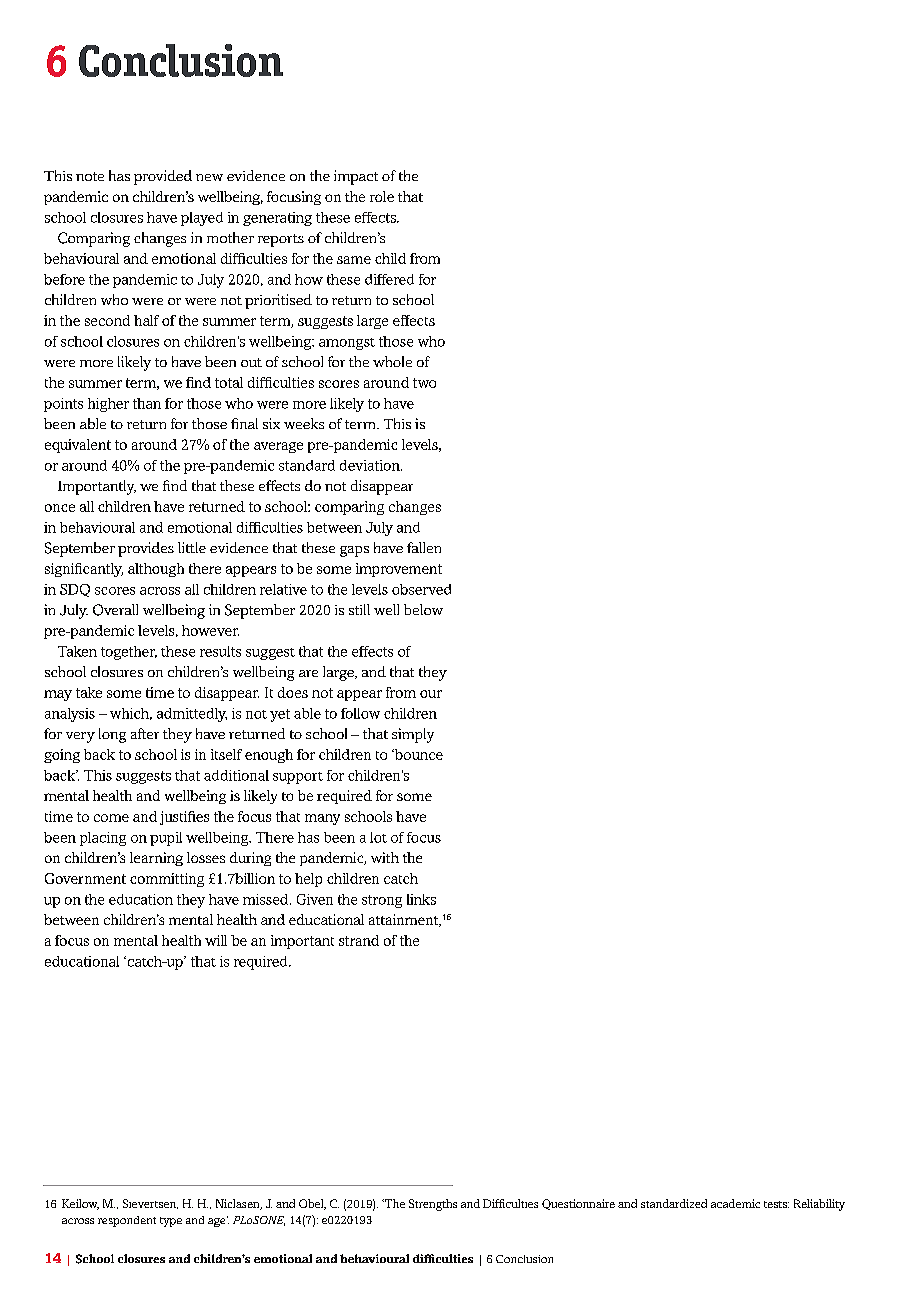 The width and height of the screenshot is (924, 1308). What do you see at coordinates (127, 1221) in the screenshot?
I see `respondent` at bounding box center [127, 1221].
